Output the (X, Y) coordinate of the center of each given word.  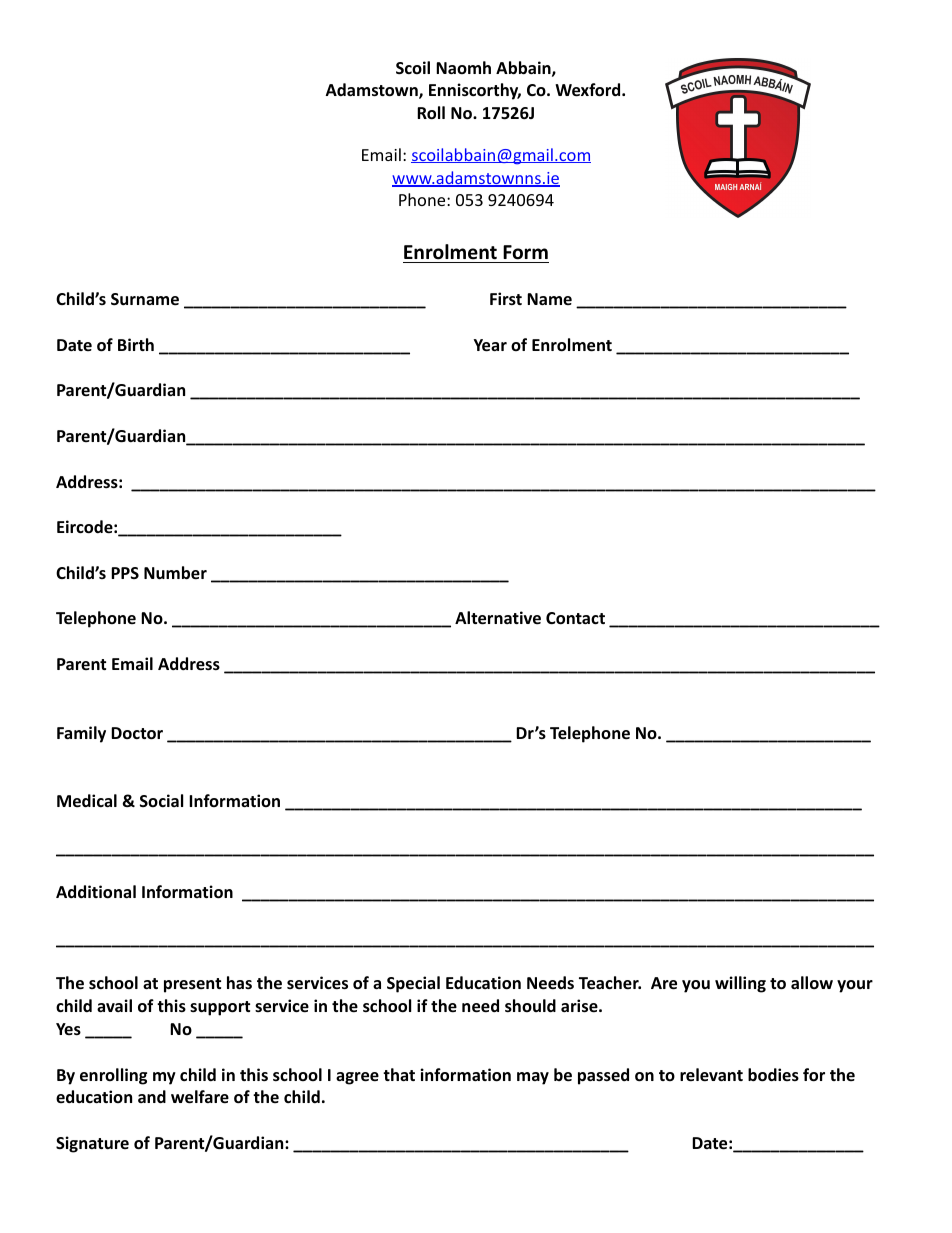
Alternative (498, 618)
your (855, 986)
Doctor (137, 733)
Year (490, 345)
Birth (136, 344)
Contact (575, 618)
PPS (125, 573)
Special (413, 984)
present (192, 985)
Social (161, 800)
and (152, 1096)
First (506, 299)
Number (175, 573)
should (530, 1006)
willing (740, 984)
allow (812, 983)
